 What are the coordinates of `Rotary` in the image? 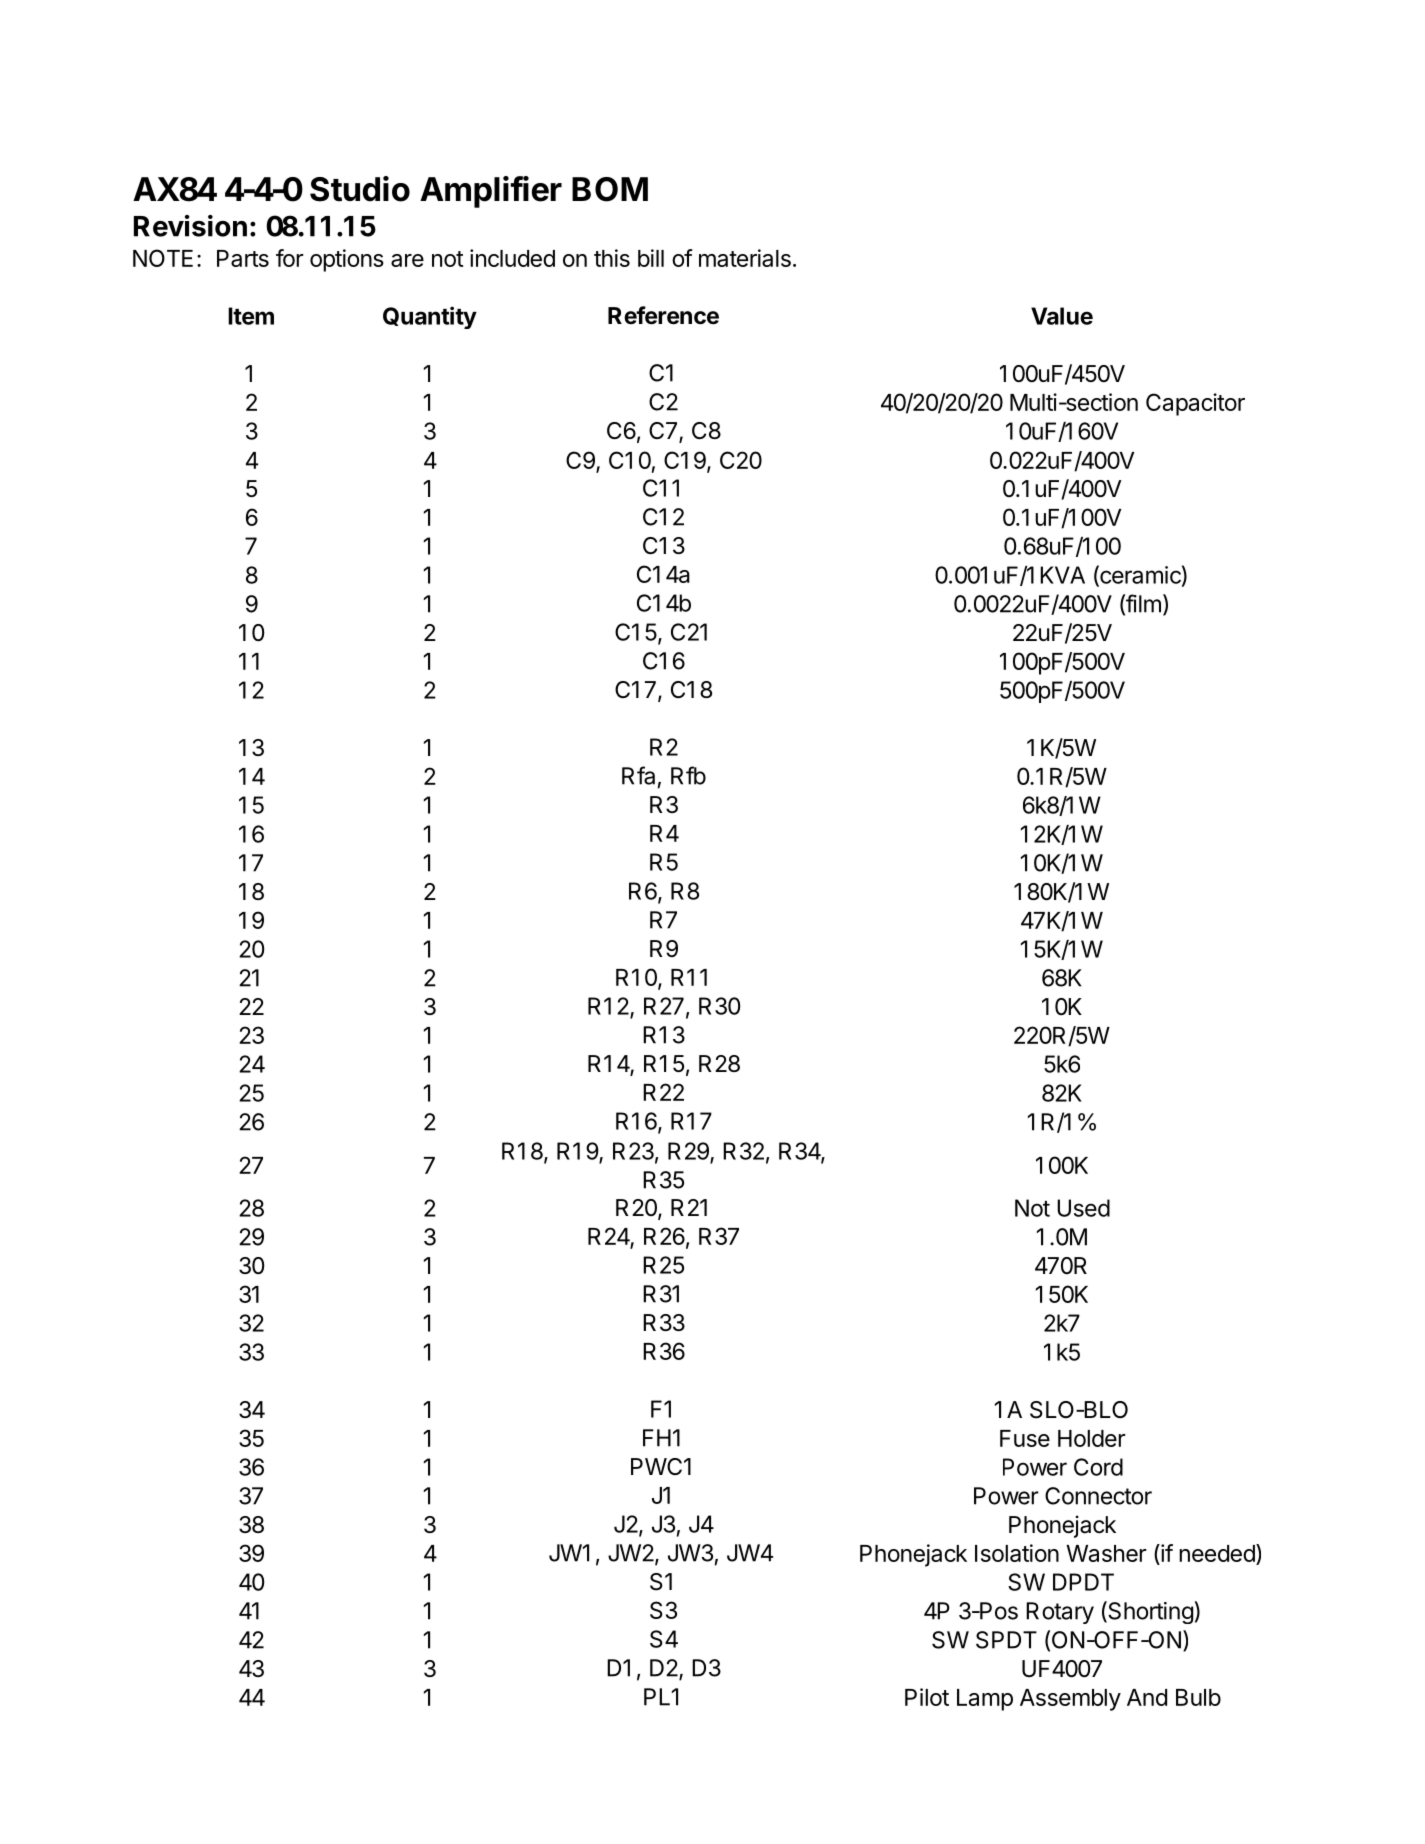 It's located at (1060, 1613).
